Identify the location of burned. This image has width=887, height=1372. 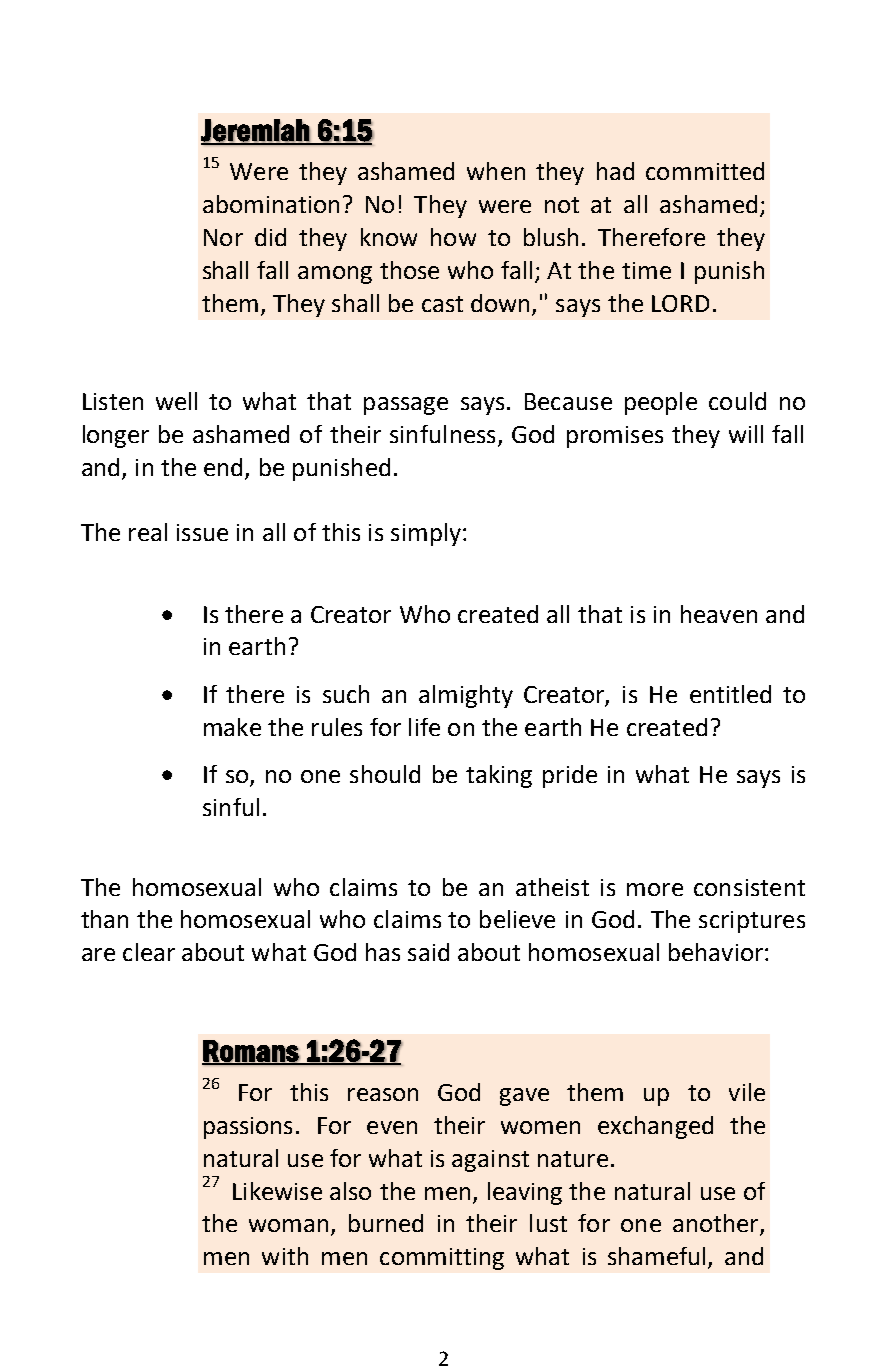
(386, 1223).
